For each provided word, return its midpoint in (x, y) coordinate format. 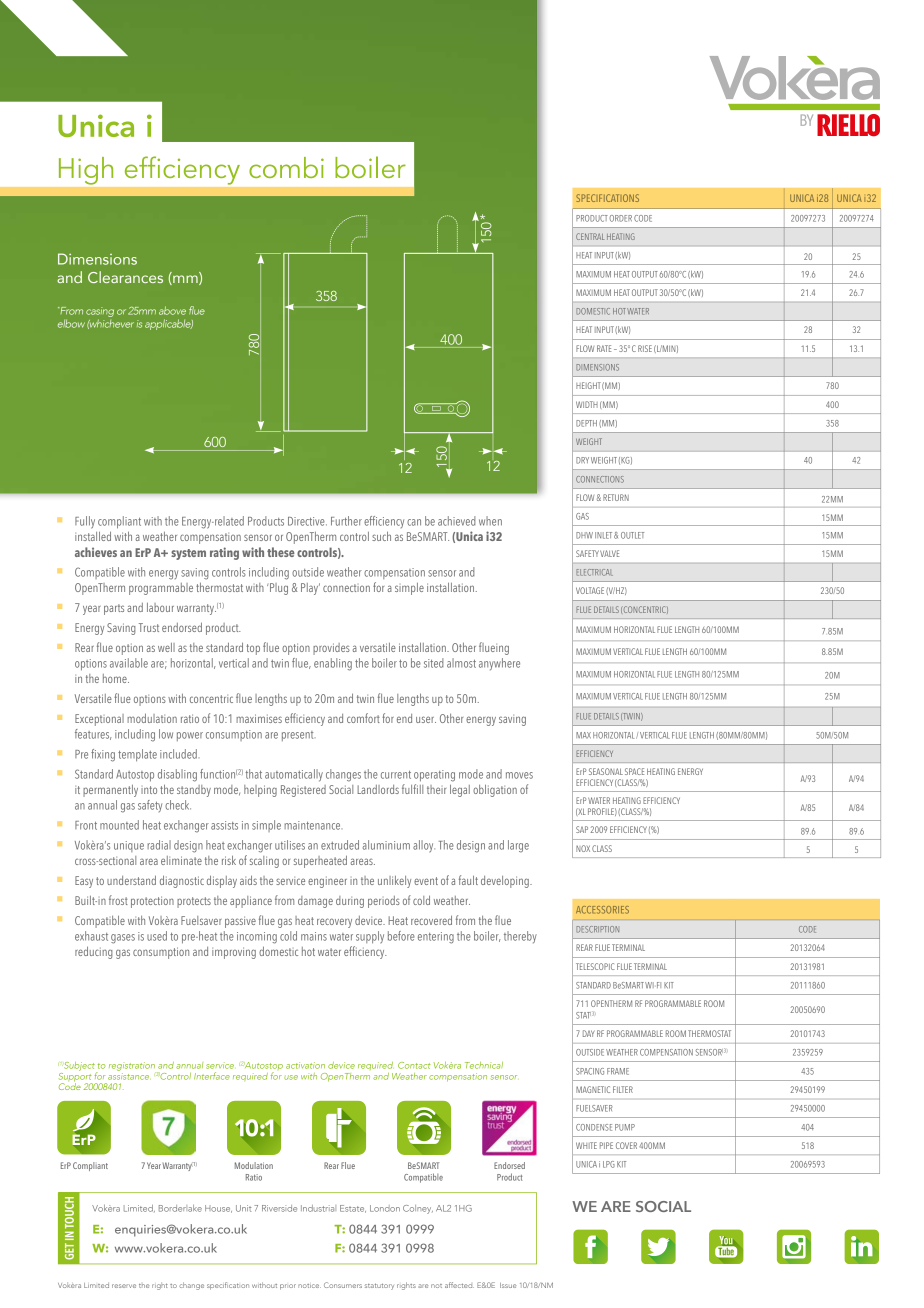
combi (286, 167)
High (86, 171)
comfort (363, 718)
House (218, 1209)
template (137, 755)
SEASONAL (606, 771)
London (385, 1208)
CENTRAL (590, 236)
